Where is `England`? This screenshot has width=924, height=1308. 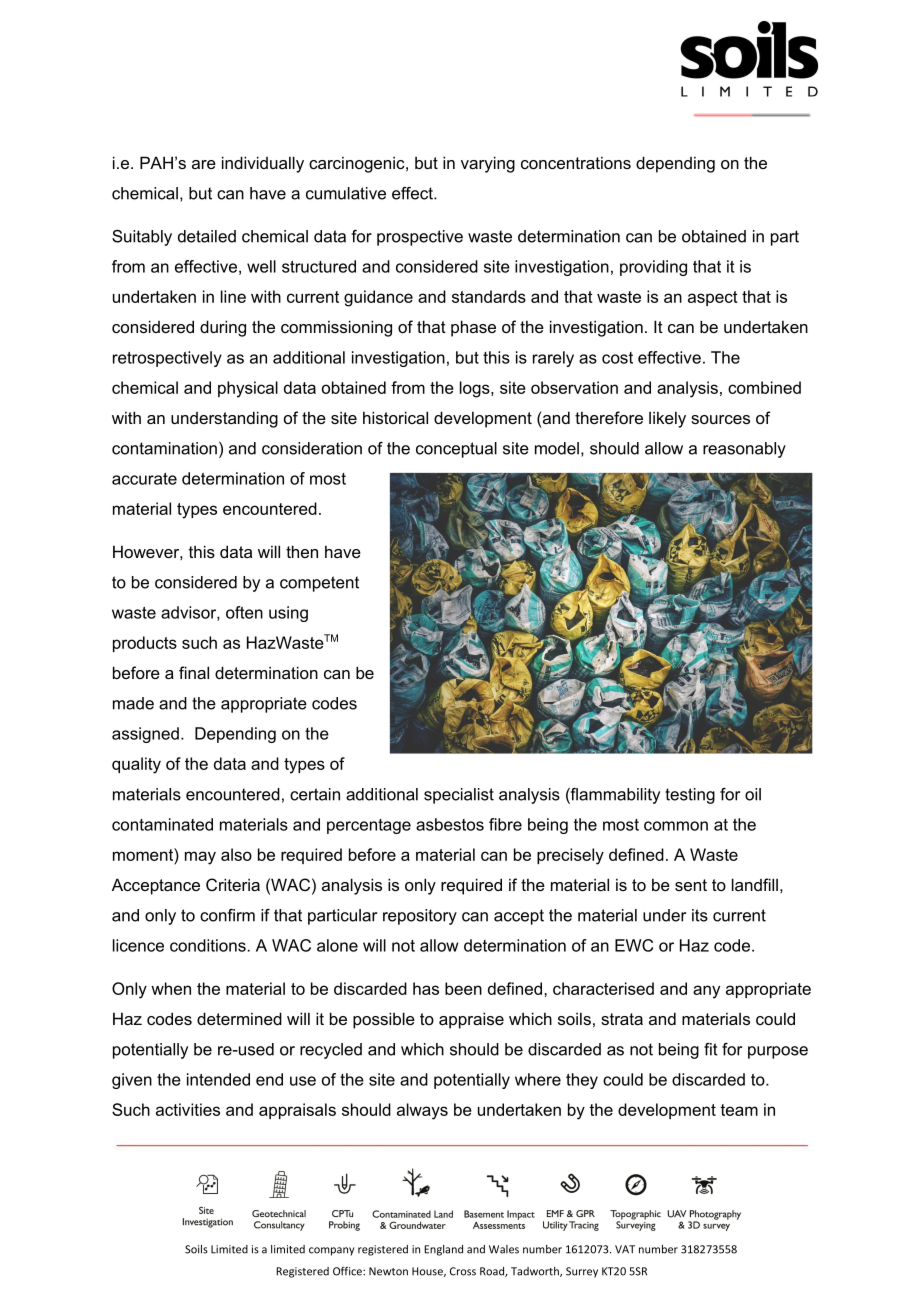 England is located at coordinates (443, 1250).
